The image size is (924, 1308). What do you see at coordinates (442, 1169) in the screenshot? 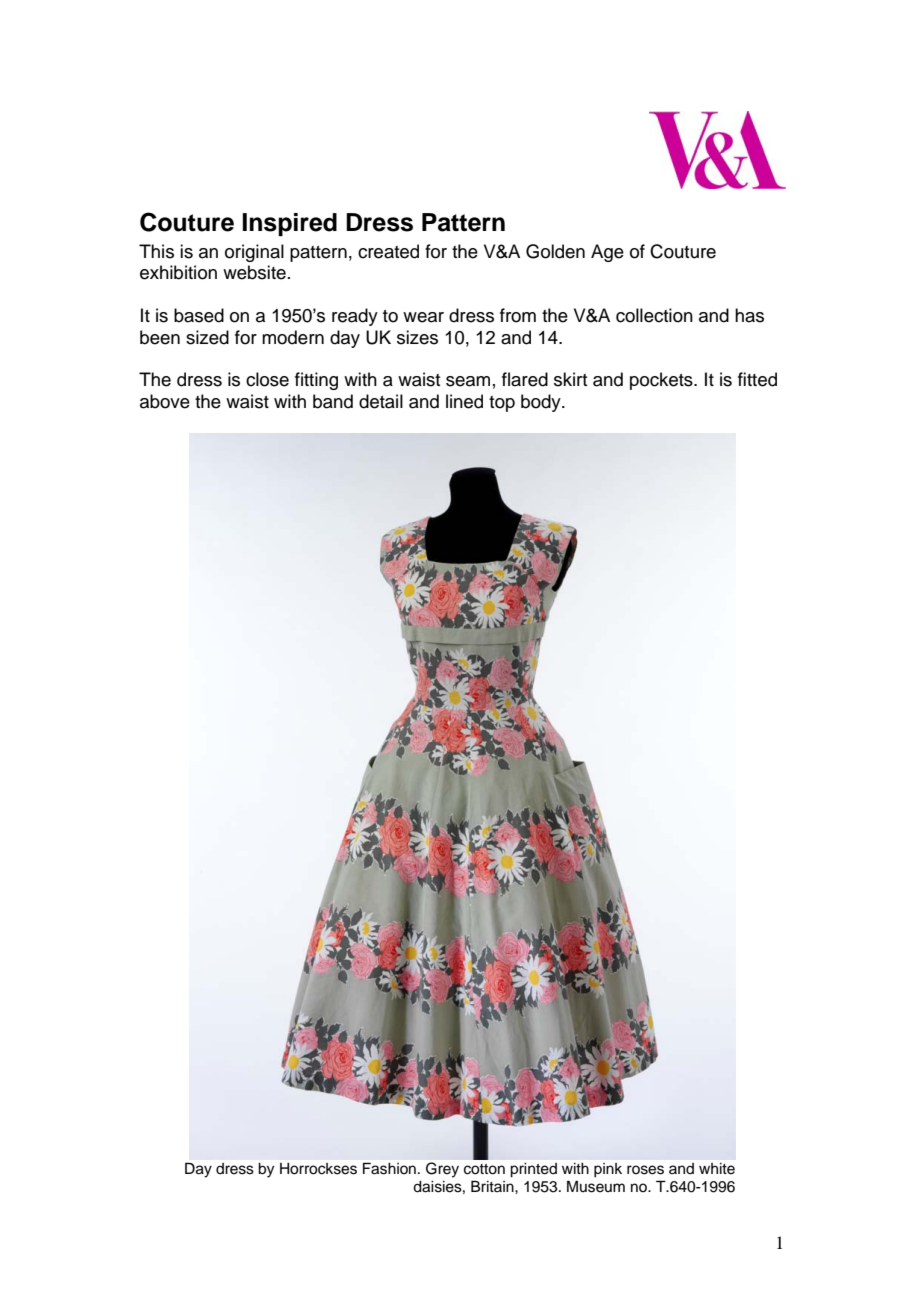
I see `Grey` at bounding box center [442, 1169].
